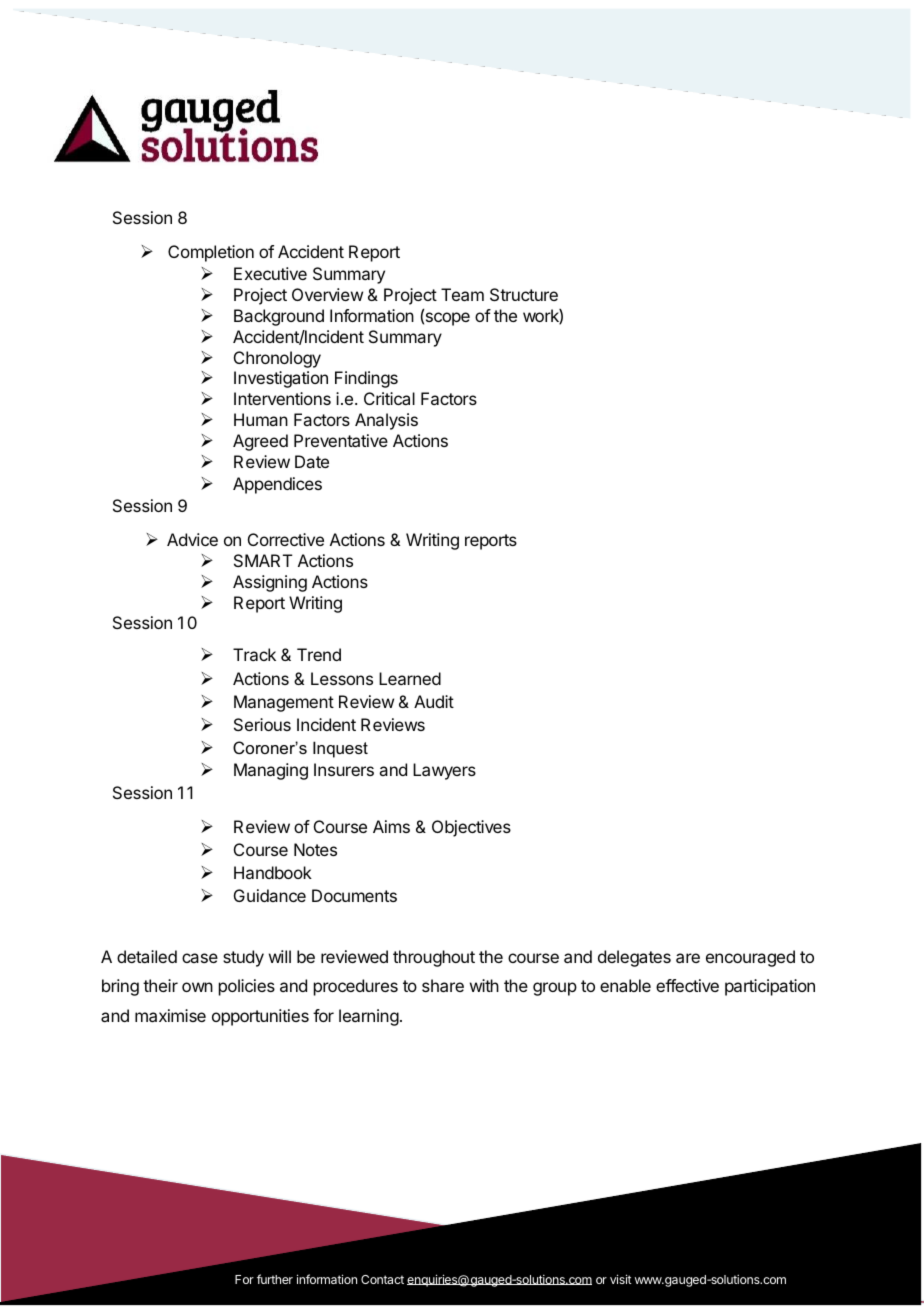 The width and height of the document is (924, 1308). I want to click on Contact, so click(382, 1279).
